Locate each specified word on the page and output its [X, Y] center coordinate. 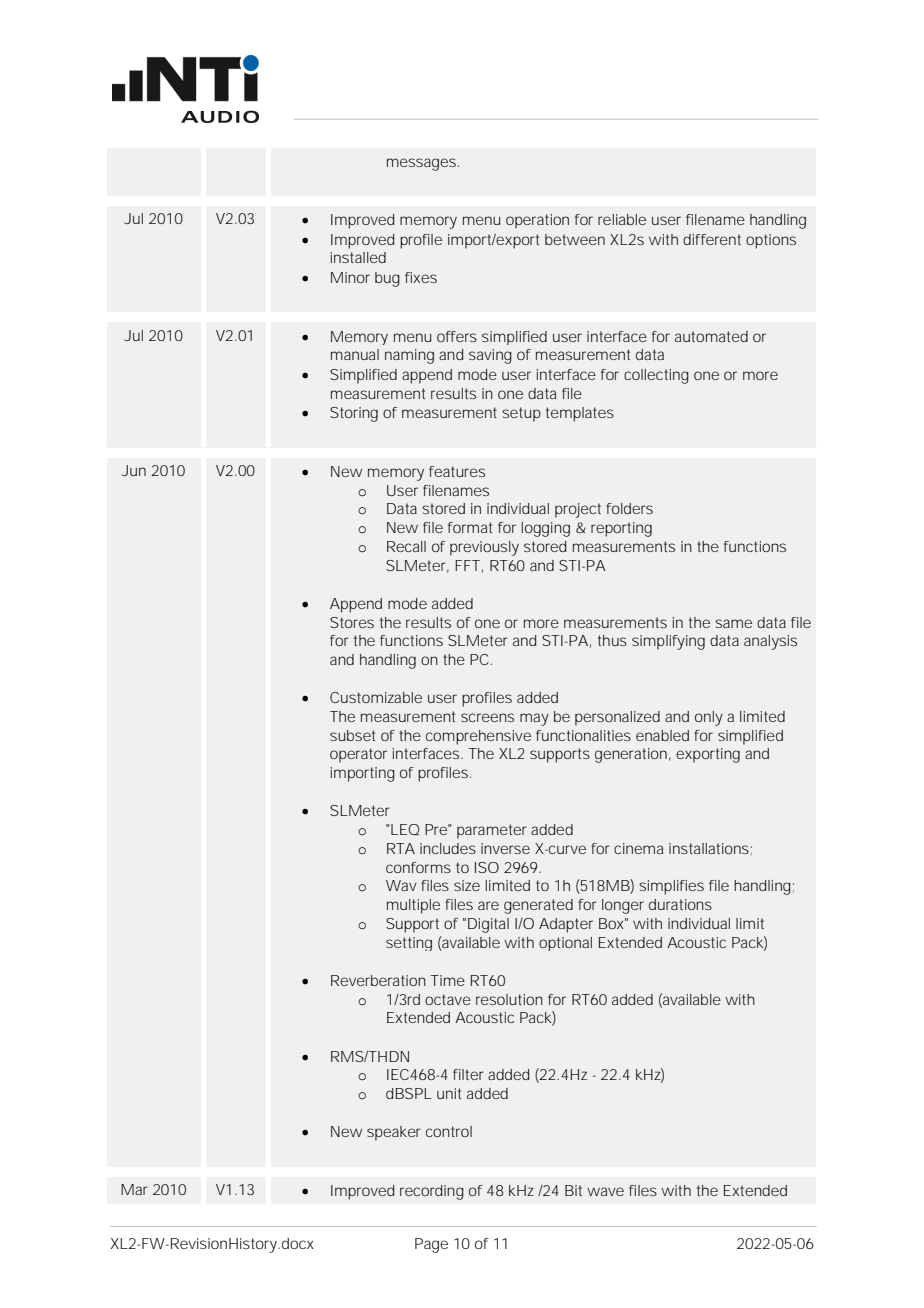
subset [352, 735]
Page [431, 1245]
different [712, 239]
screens [487, 717]
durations [680, 904]
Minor [350, 277]
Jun [134, 470]
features [457, 471]
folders [629, 508]
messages [421, 164]
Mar [134, 1189]
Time [447, 980]
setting [409, 944]
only [709, 718]
